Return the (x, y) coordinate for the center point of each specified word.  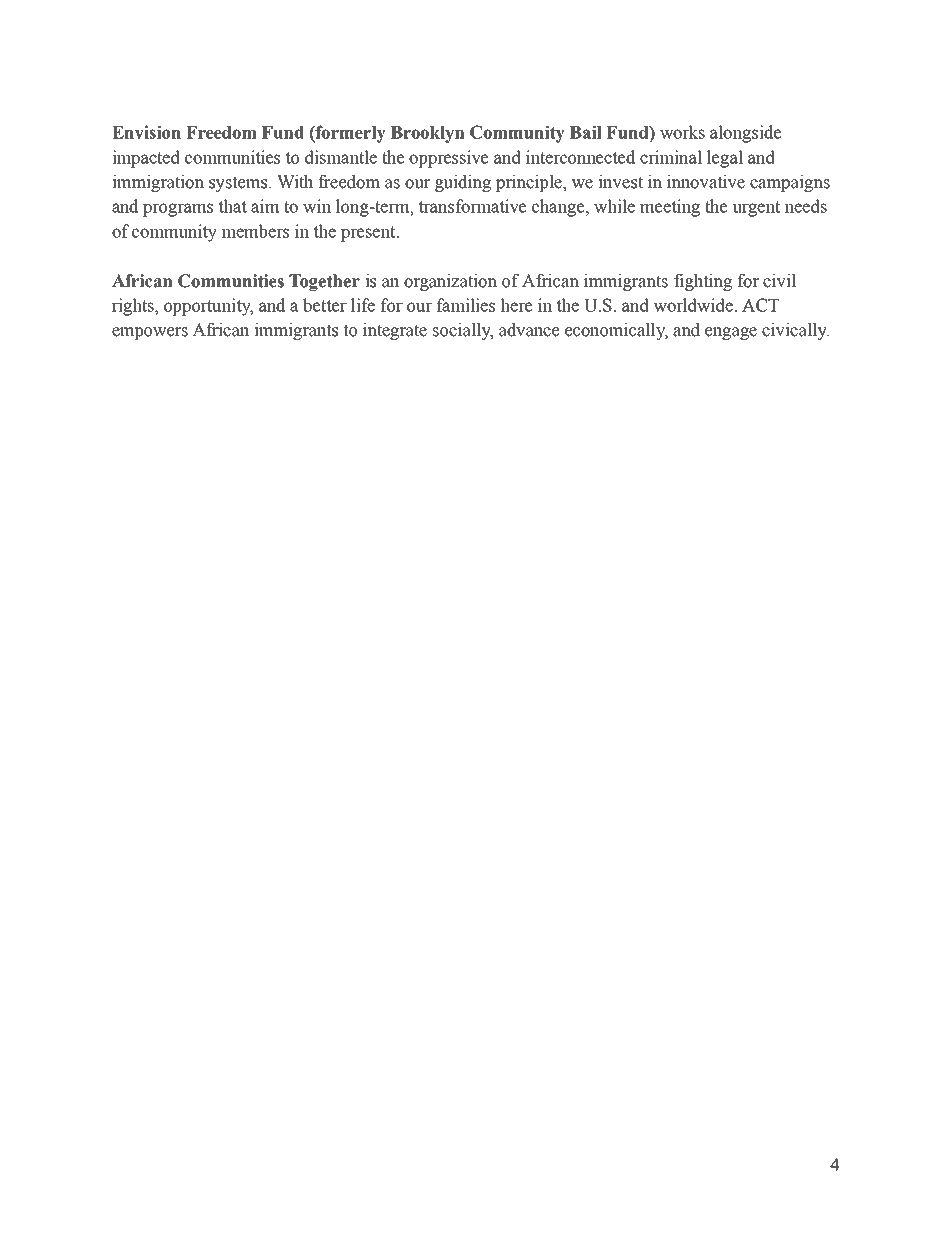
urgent (756, 209)
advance (529, 330)
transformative (472, 206)
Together (324, 282)
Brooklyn (428, 134)
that (233, 206)
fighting (703, 282)
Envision (146, 132)
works (682, 132)
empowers (150, 333)
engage (731, 333)
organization (450, 282)
